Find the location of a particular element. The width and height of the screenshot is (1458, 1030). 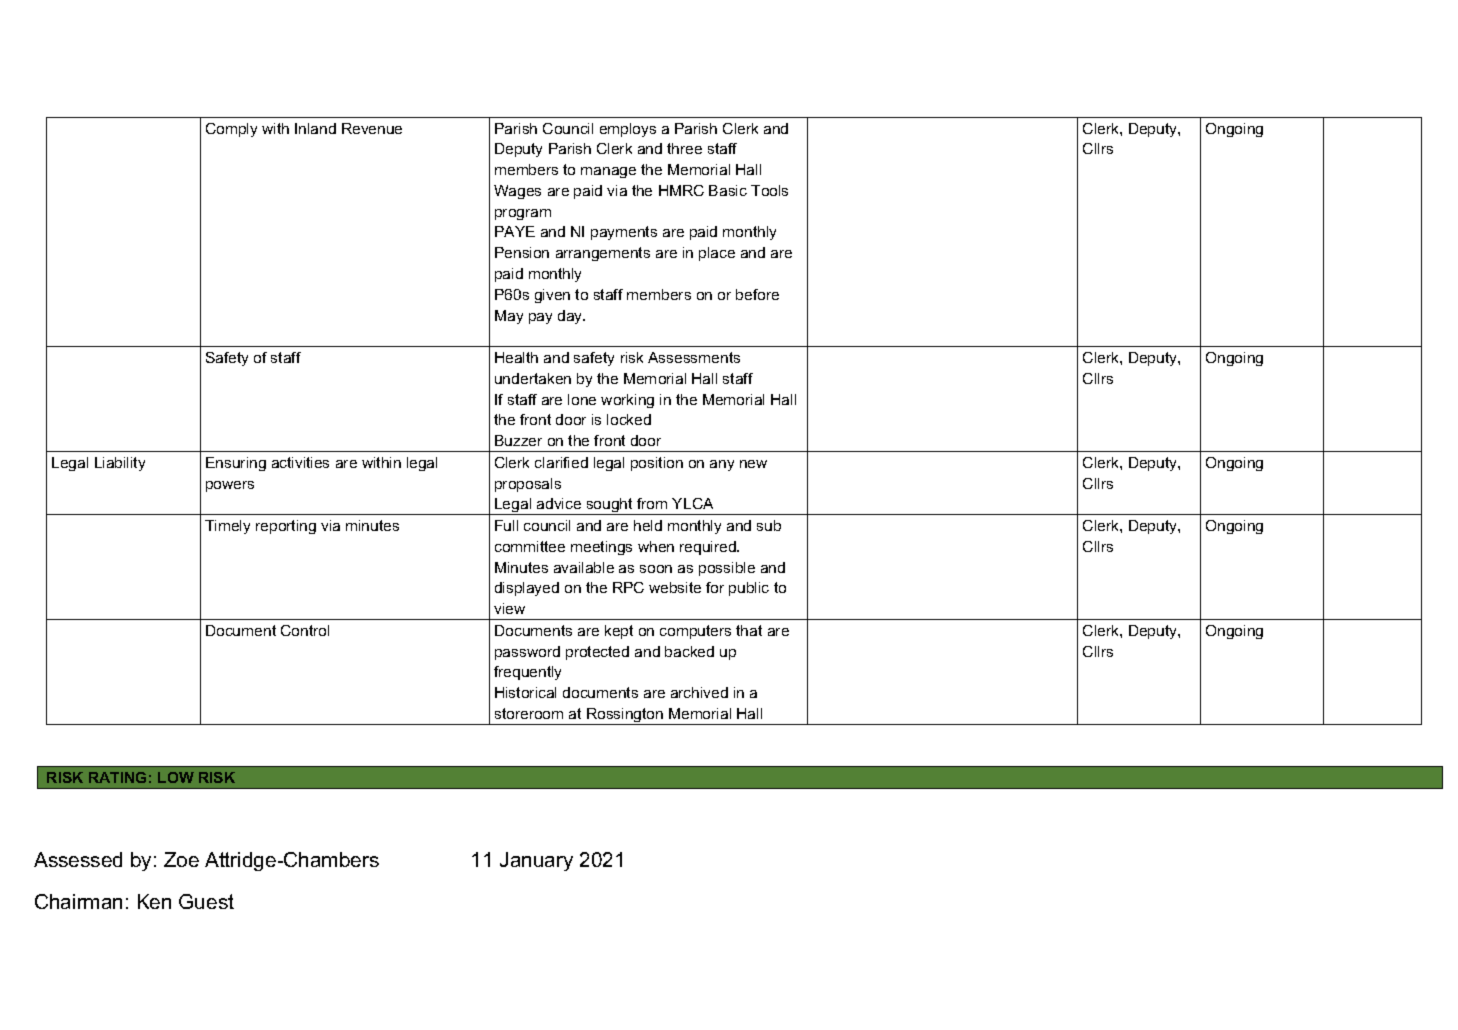

view is located at coordinates (509, 608).
